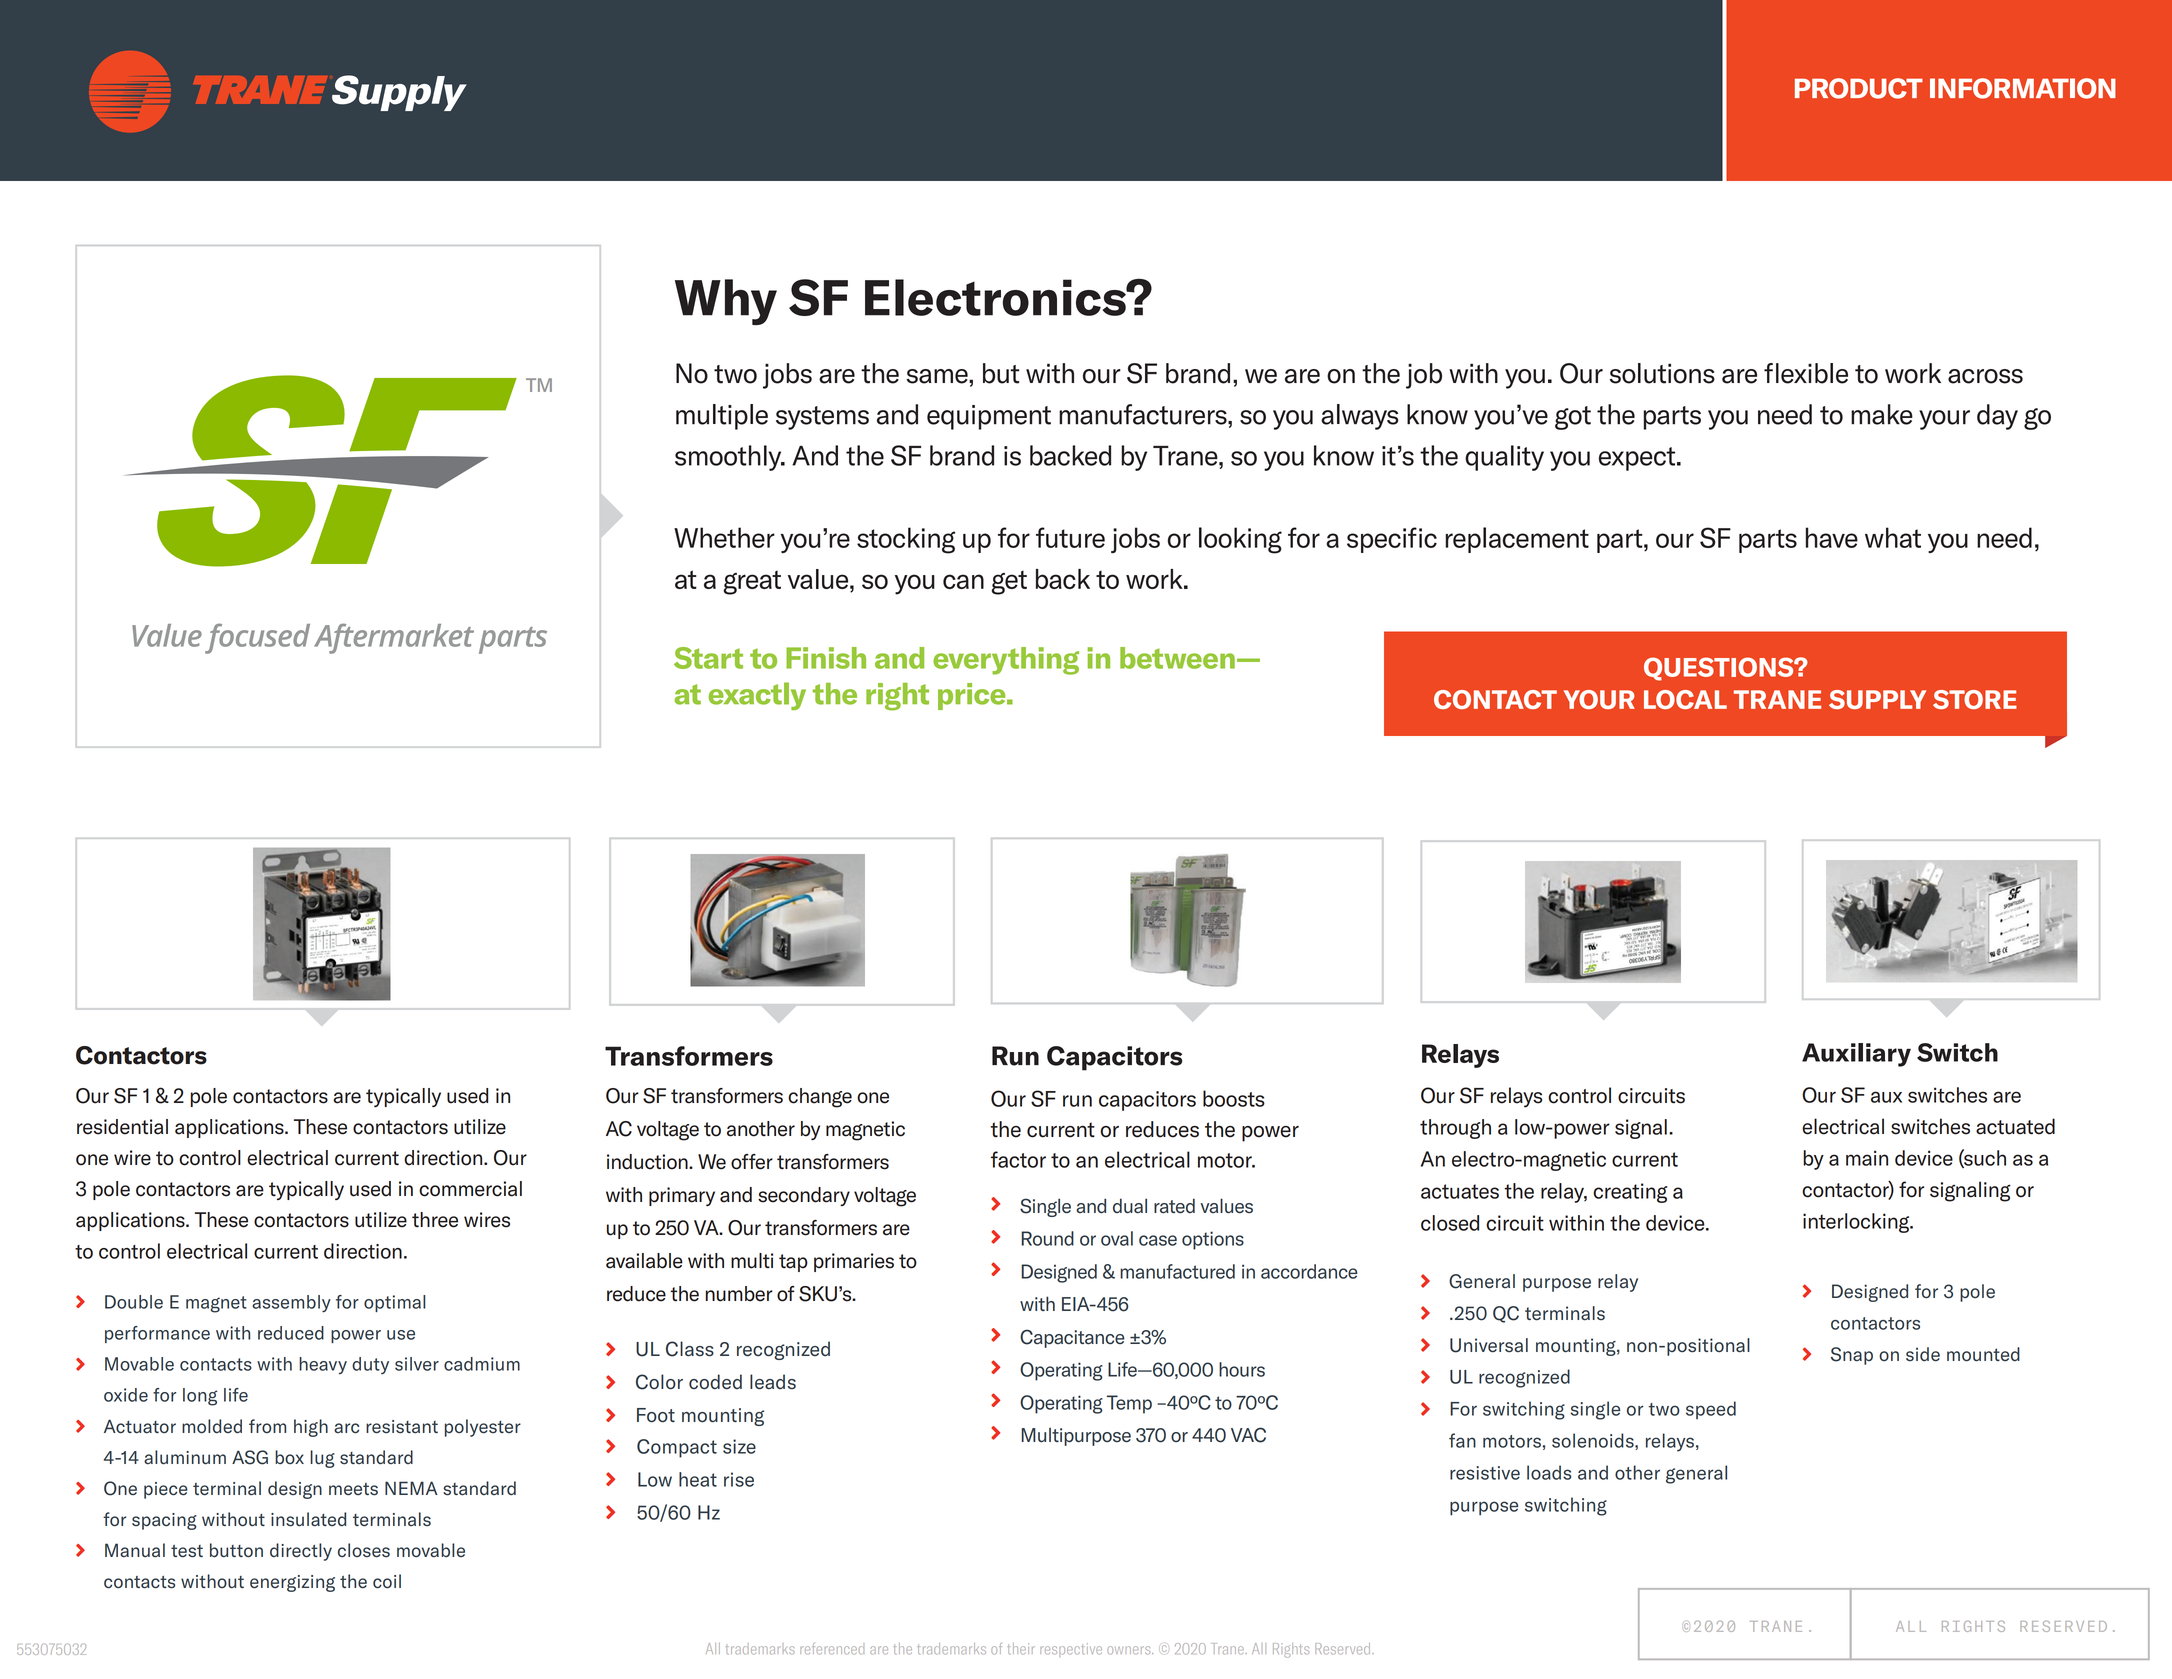 Image resolution: width=2172 pixels, height=1679 pixels. Describe the element at coordinates (387, 1581) in the page. I see `coil` at that location.
